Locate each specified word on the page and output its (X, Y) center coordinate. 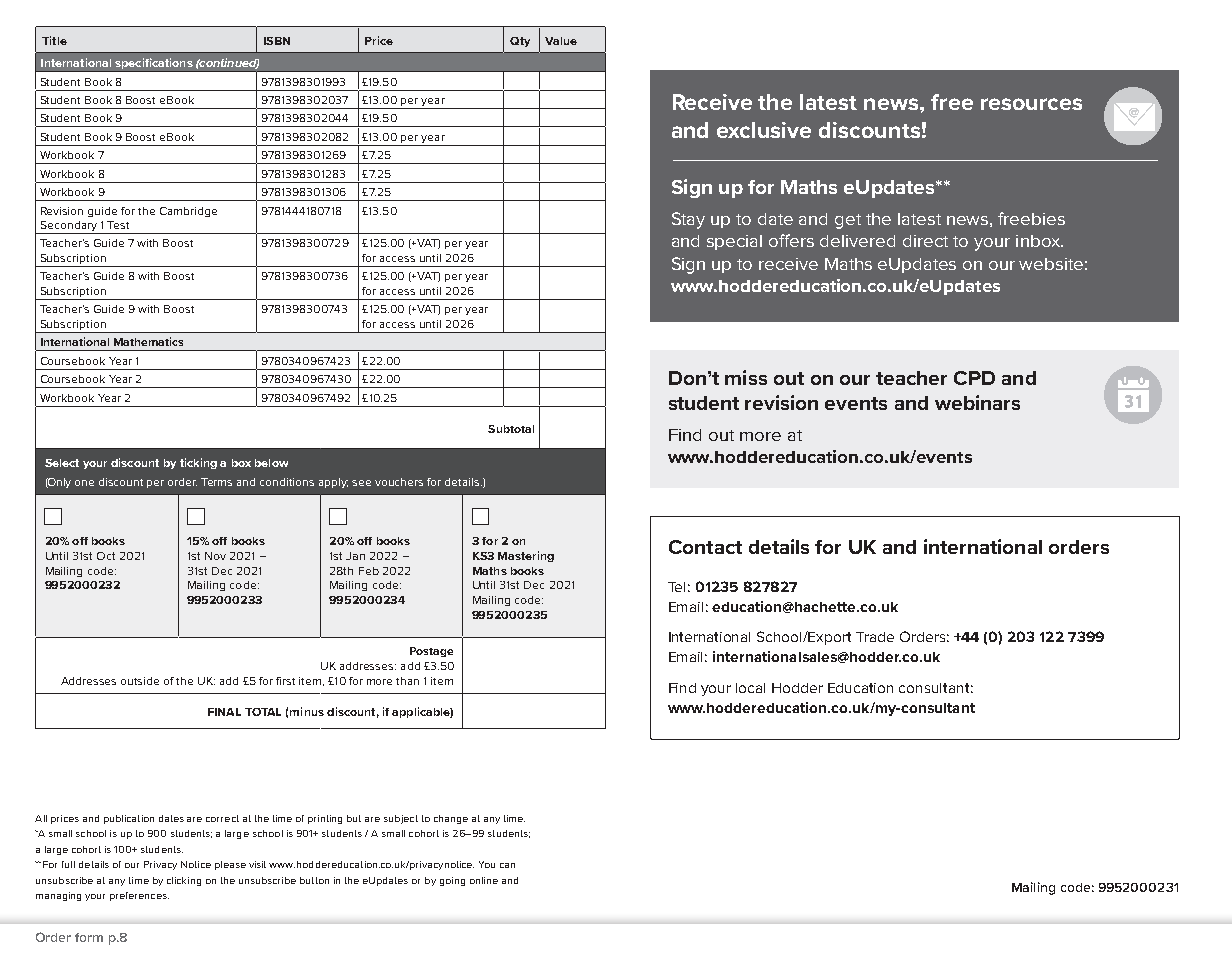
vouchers (399, 482)
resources (1031, 104)
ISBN (277, 41)
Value (561, 41)
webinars (977, 402)
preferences (139, 896)
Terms (216, 482)
